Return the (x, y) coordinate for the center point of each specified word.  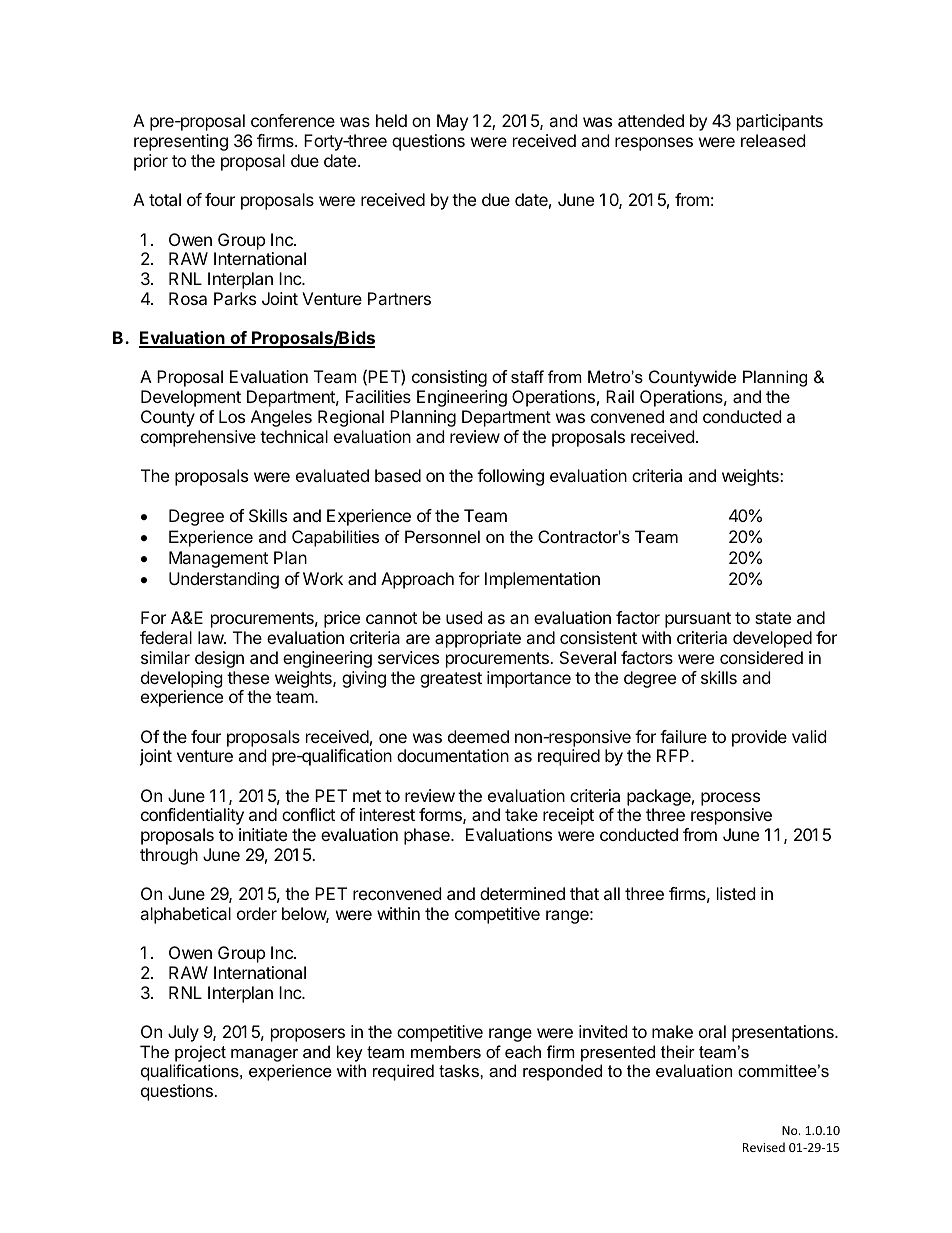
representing (181, 142)
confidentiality (192, 816)
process (730, 799)
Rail (620, 396)
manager (264, 1055)
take (521, 814)
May (452, 122)
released (773, 140)
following (510, 477)
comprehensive (198, 438)
